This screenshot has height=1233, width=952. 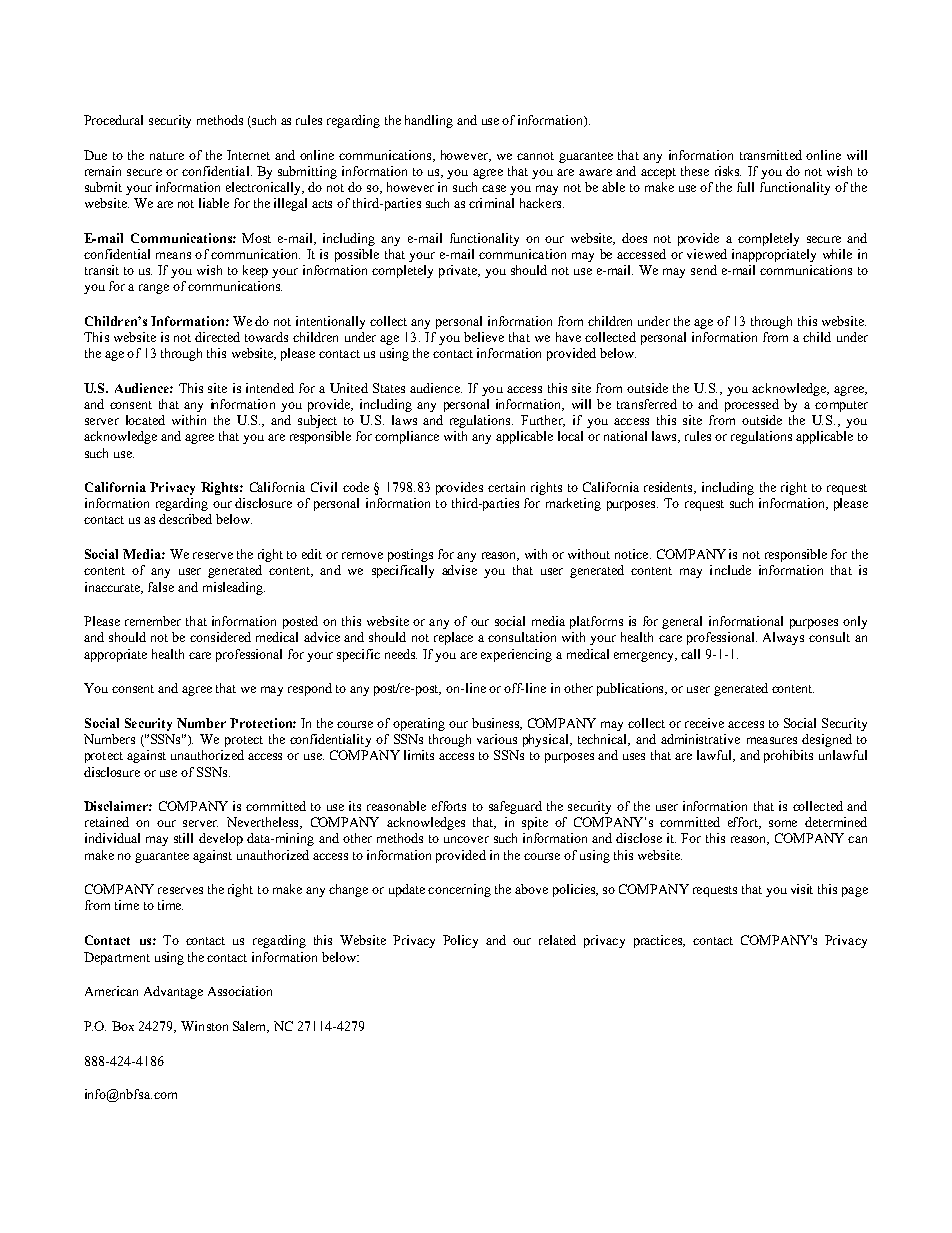 I want to click on processed, so click(x=752, y=405).
